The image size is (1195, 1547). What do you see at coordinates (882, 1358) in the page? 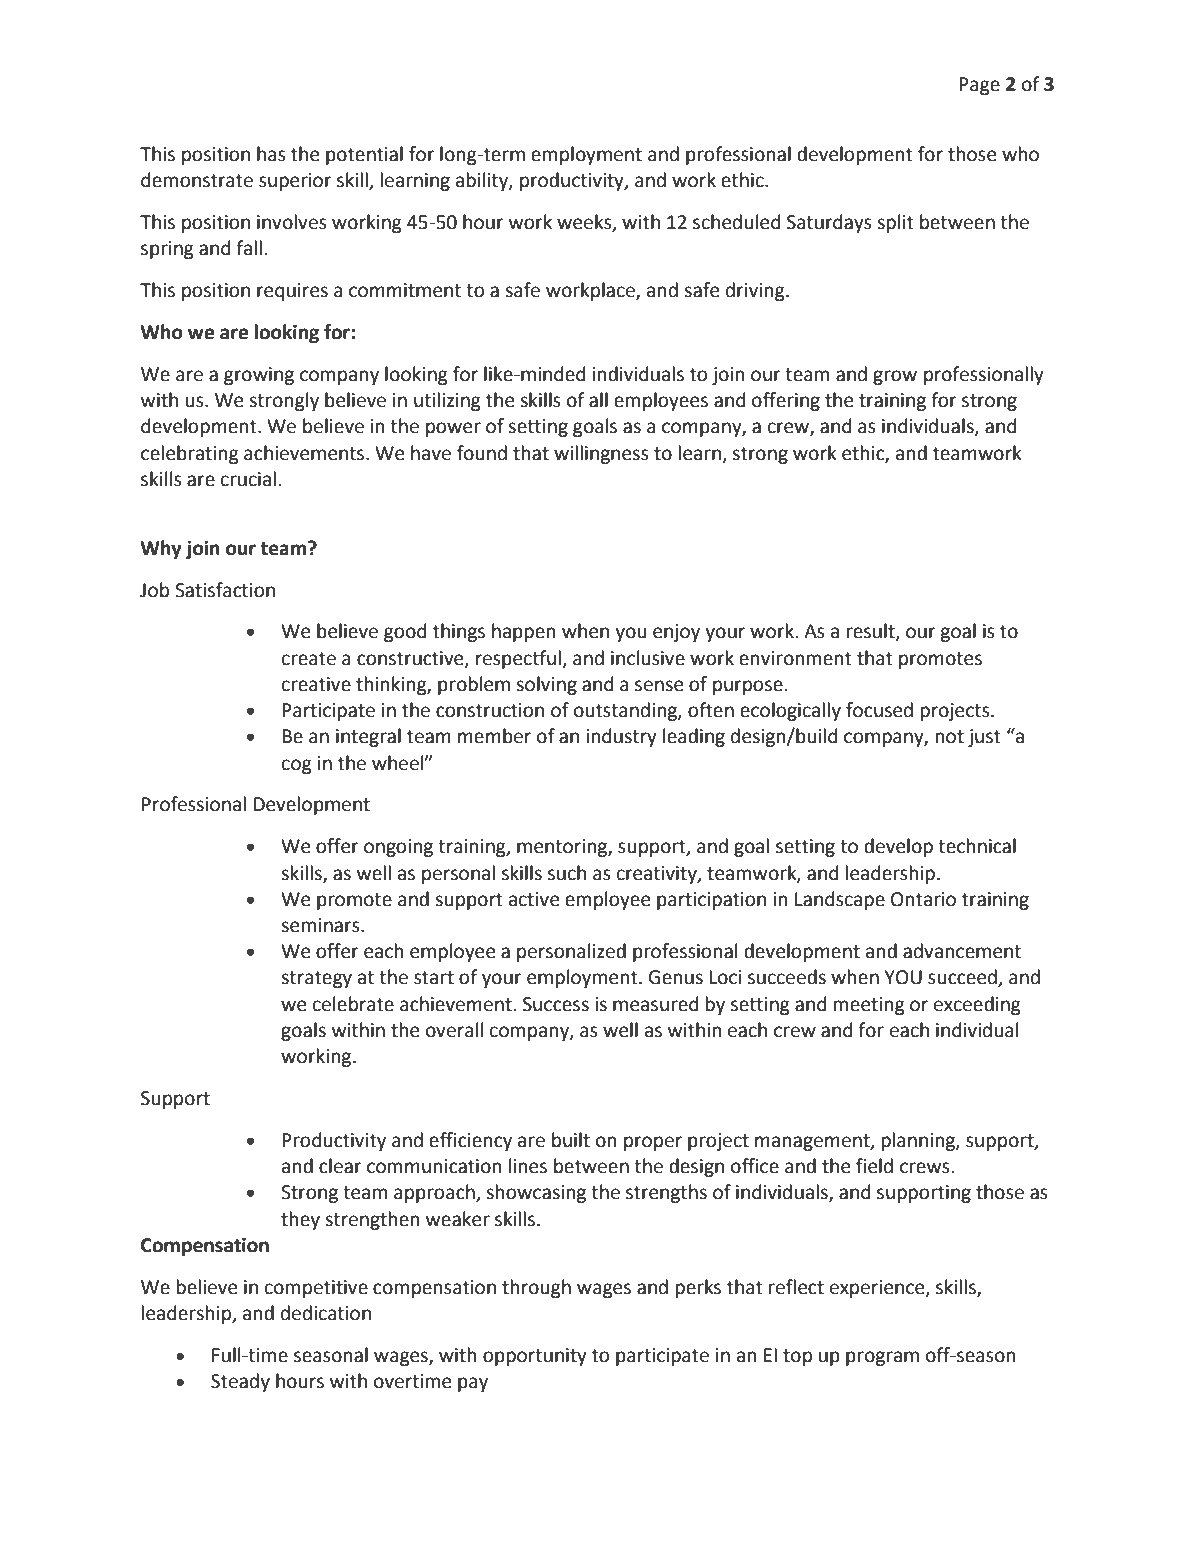
I see `program` at bounding box center [882, 1358].
